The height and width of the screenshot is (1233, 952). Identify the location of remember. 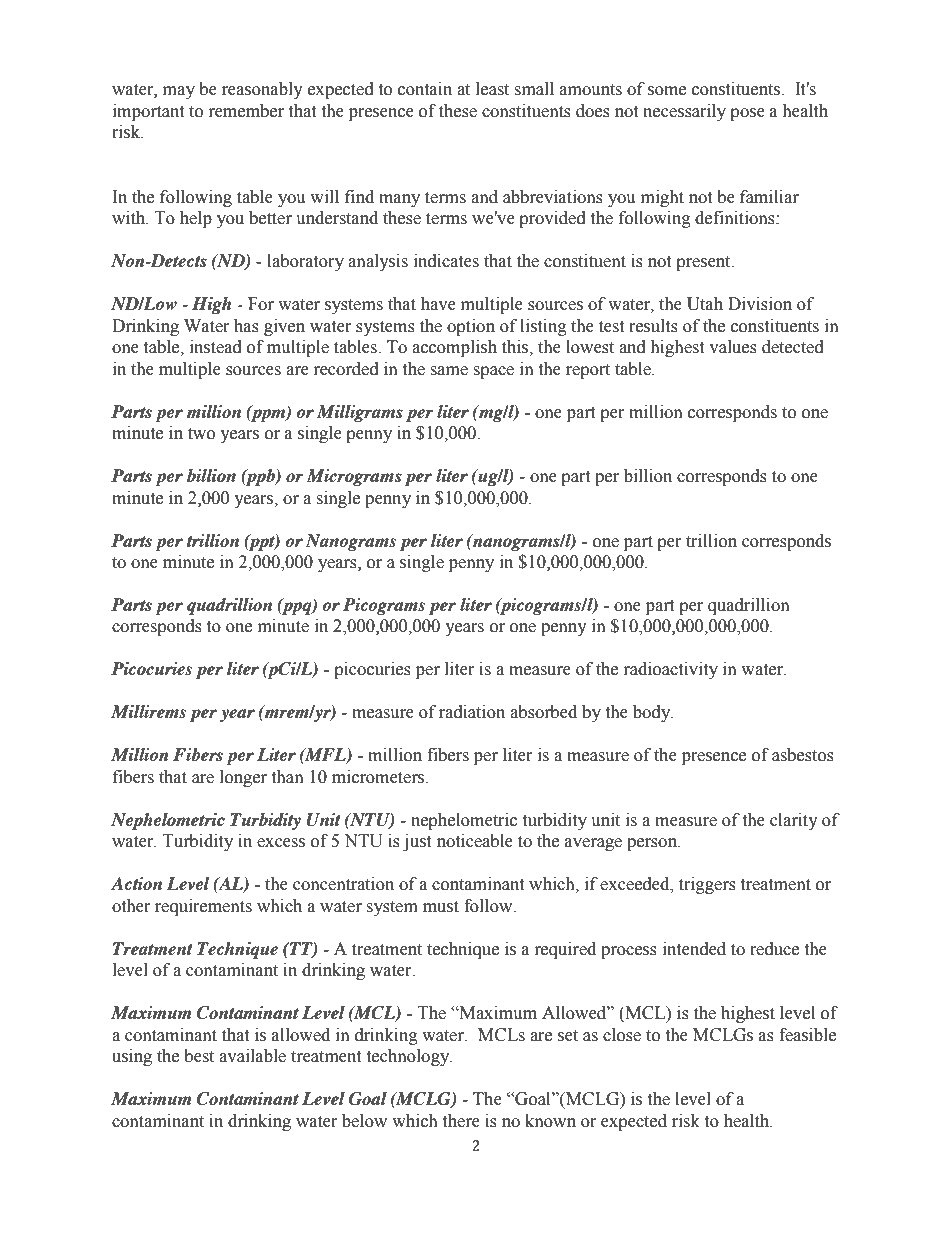
(246, 111).
